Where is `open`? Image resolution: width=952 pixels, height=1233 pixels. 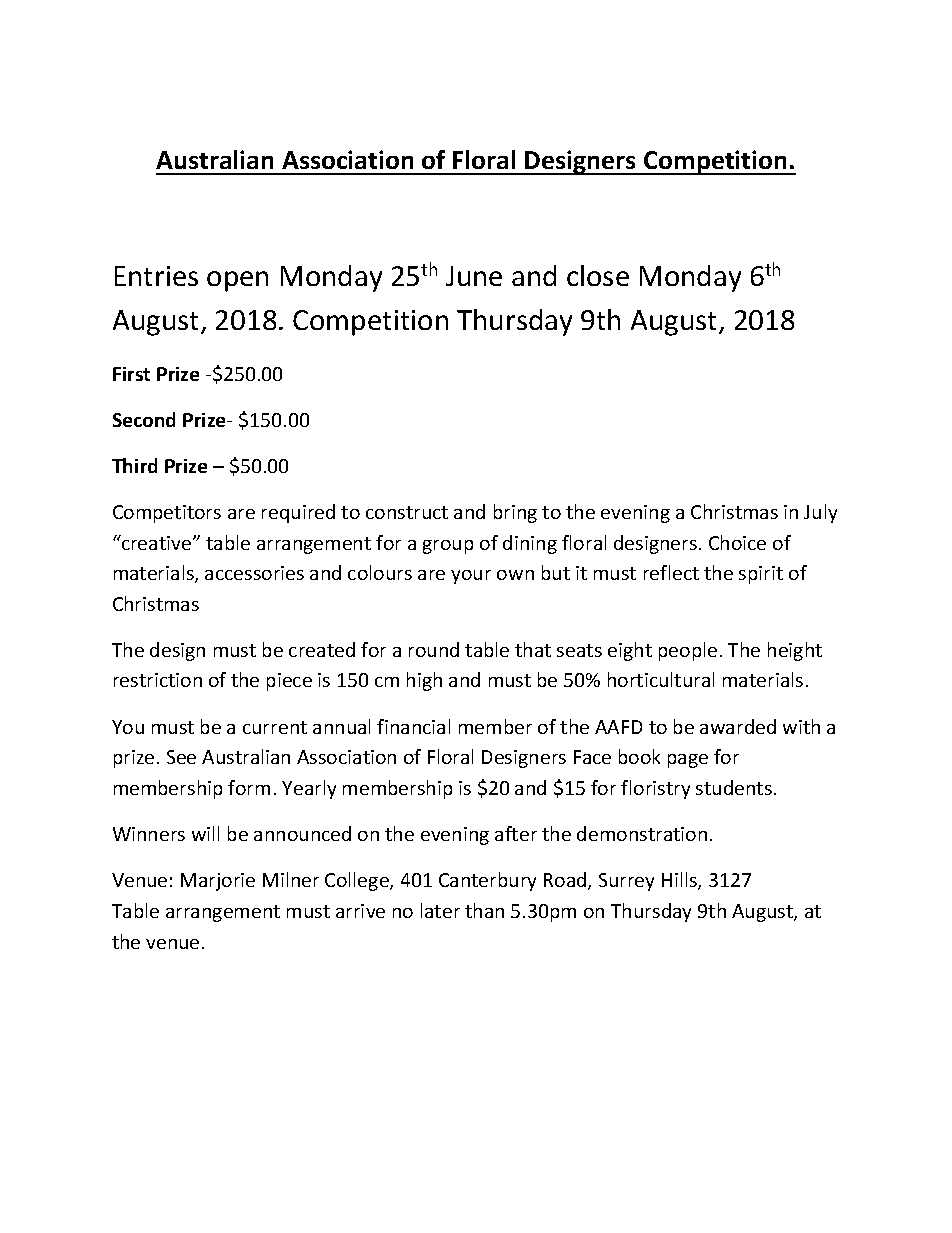 open is located at coordinates (237, 281).
